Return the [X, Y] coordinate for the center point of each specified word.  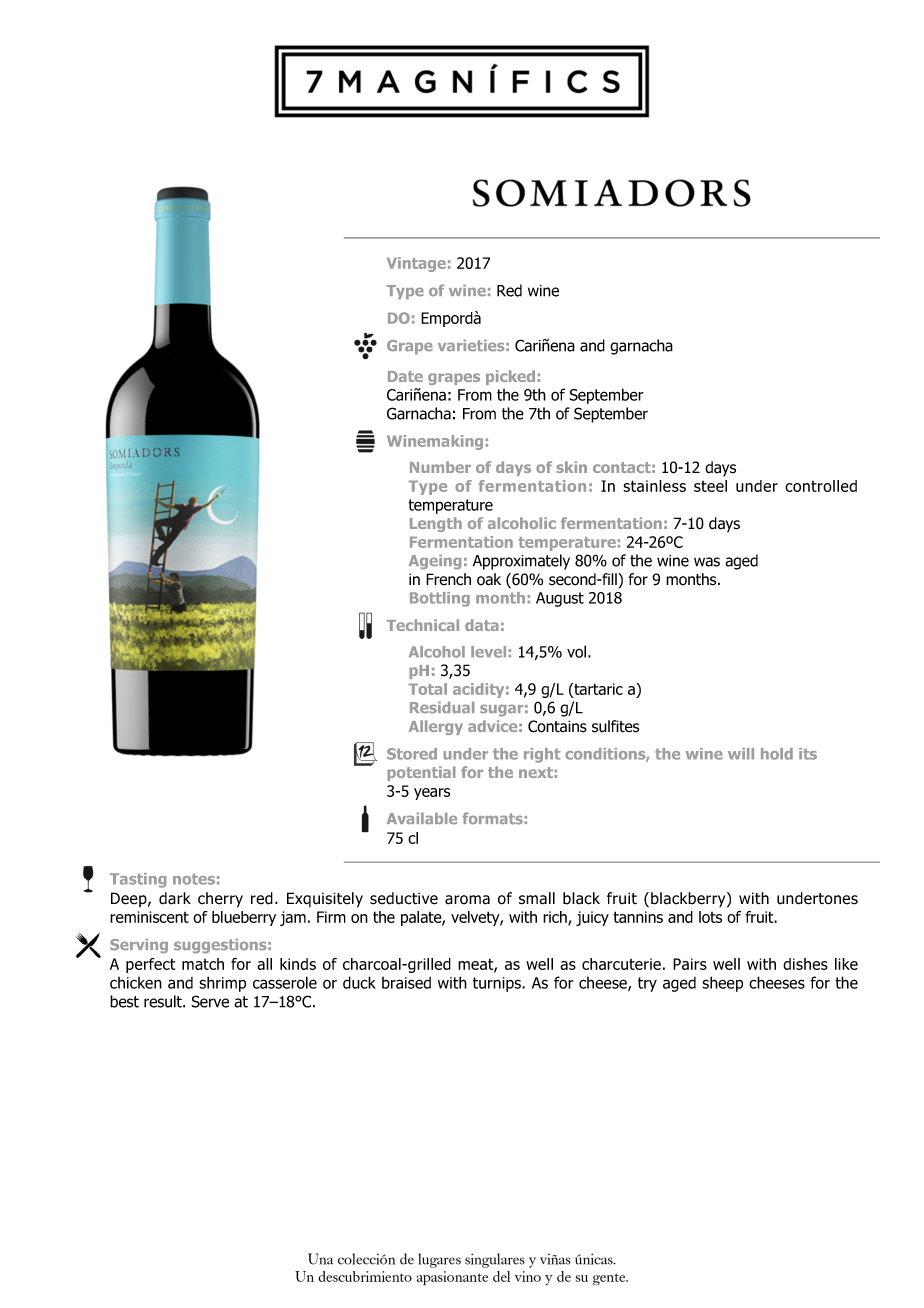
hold [777, 754]
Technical [422, 625]
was [707, 562]
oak [489, 579]
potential [421, 773]
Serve [210, 1001]
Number [440, 467]
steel [710, 486]
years [432, 794]
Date [405, 376]
